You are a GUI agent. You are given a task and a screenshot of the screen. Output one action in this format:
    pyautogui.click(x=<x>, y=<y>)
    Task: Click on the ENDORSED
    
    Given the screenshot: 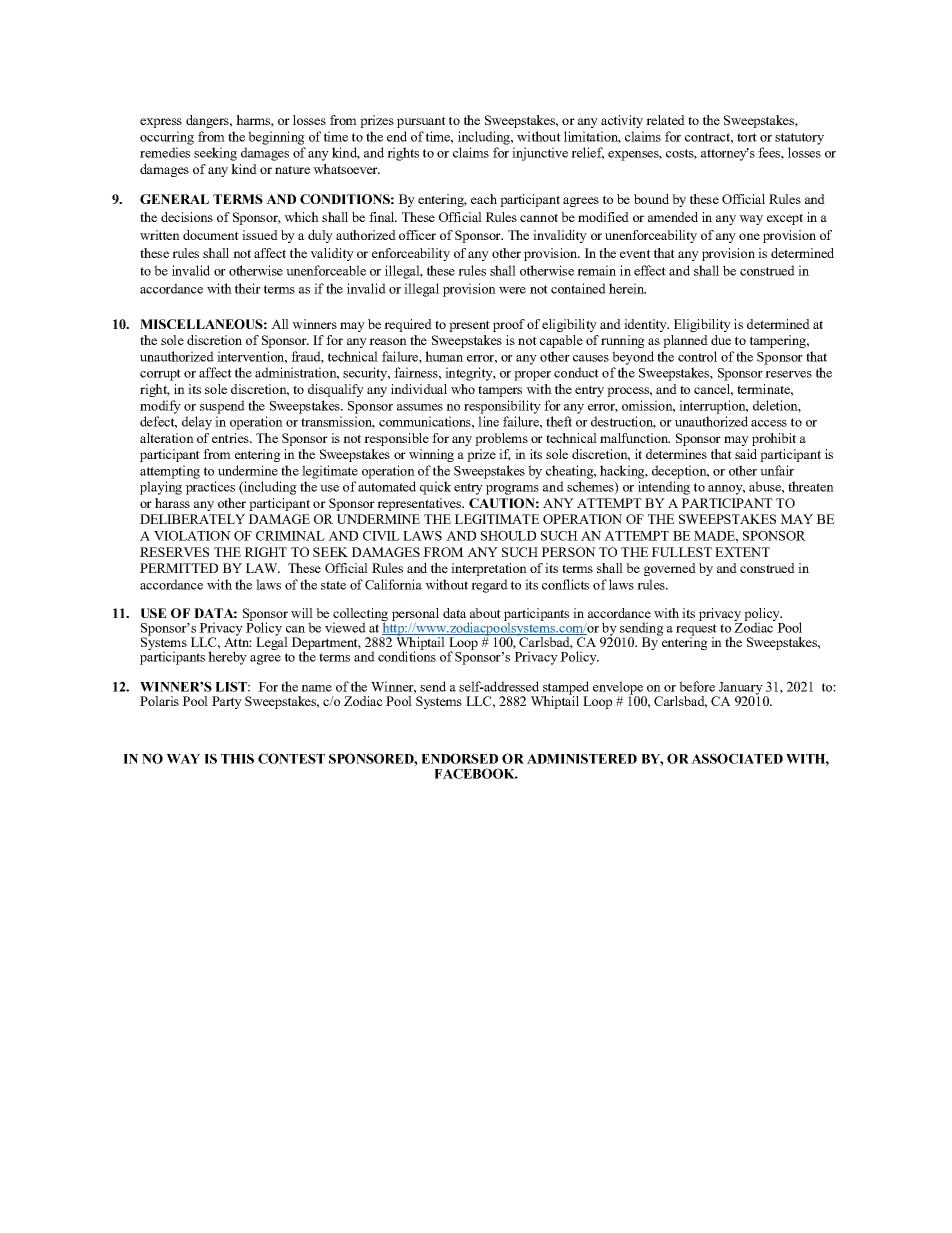 What is the action you would take?
    pyautogui.click(x=460, y=758)
